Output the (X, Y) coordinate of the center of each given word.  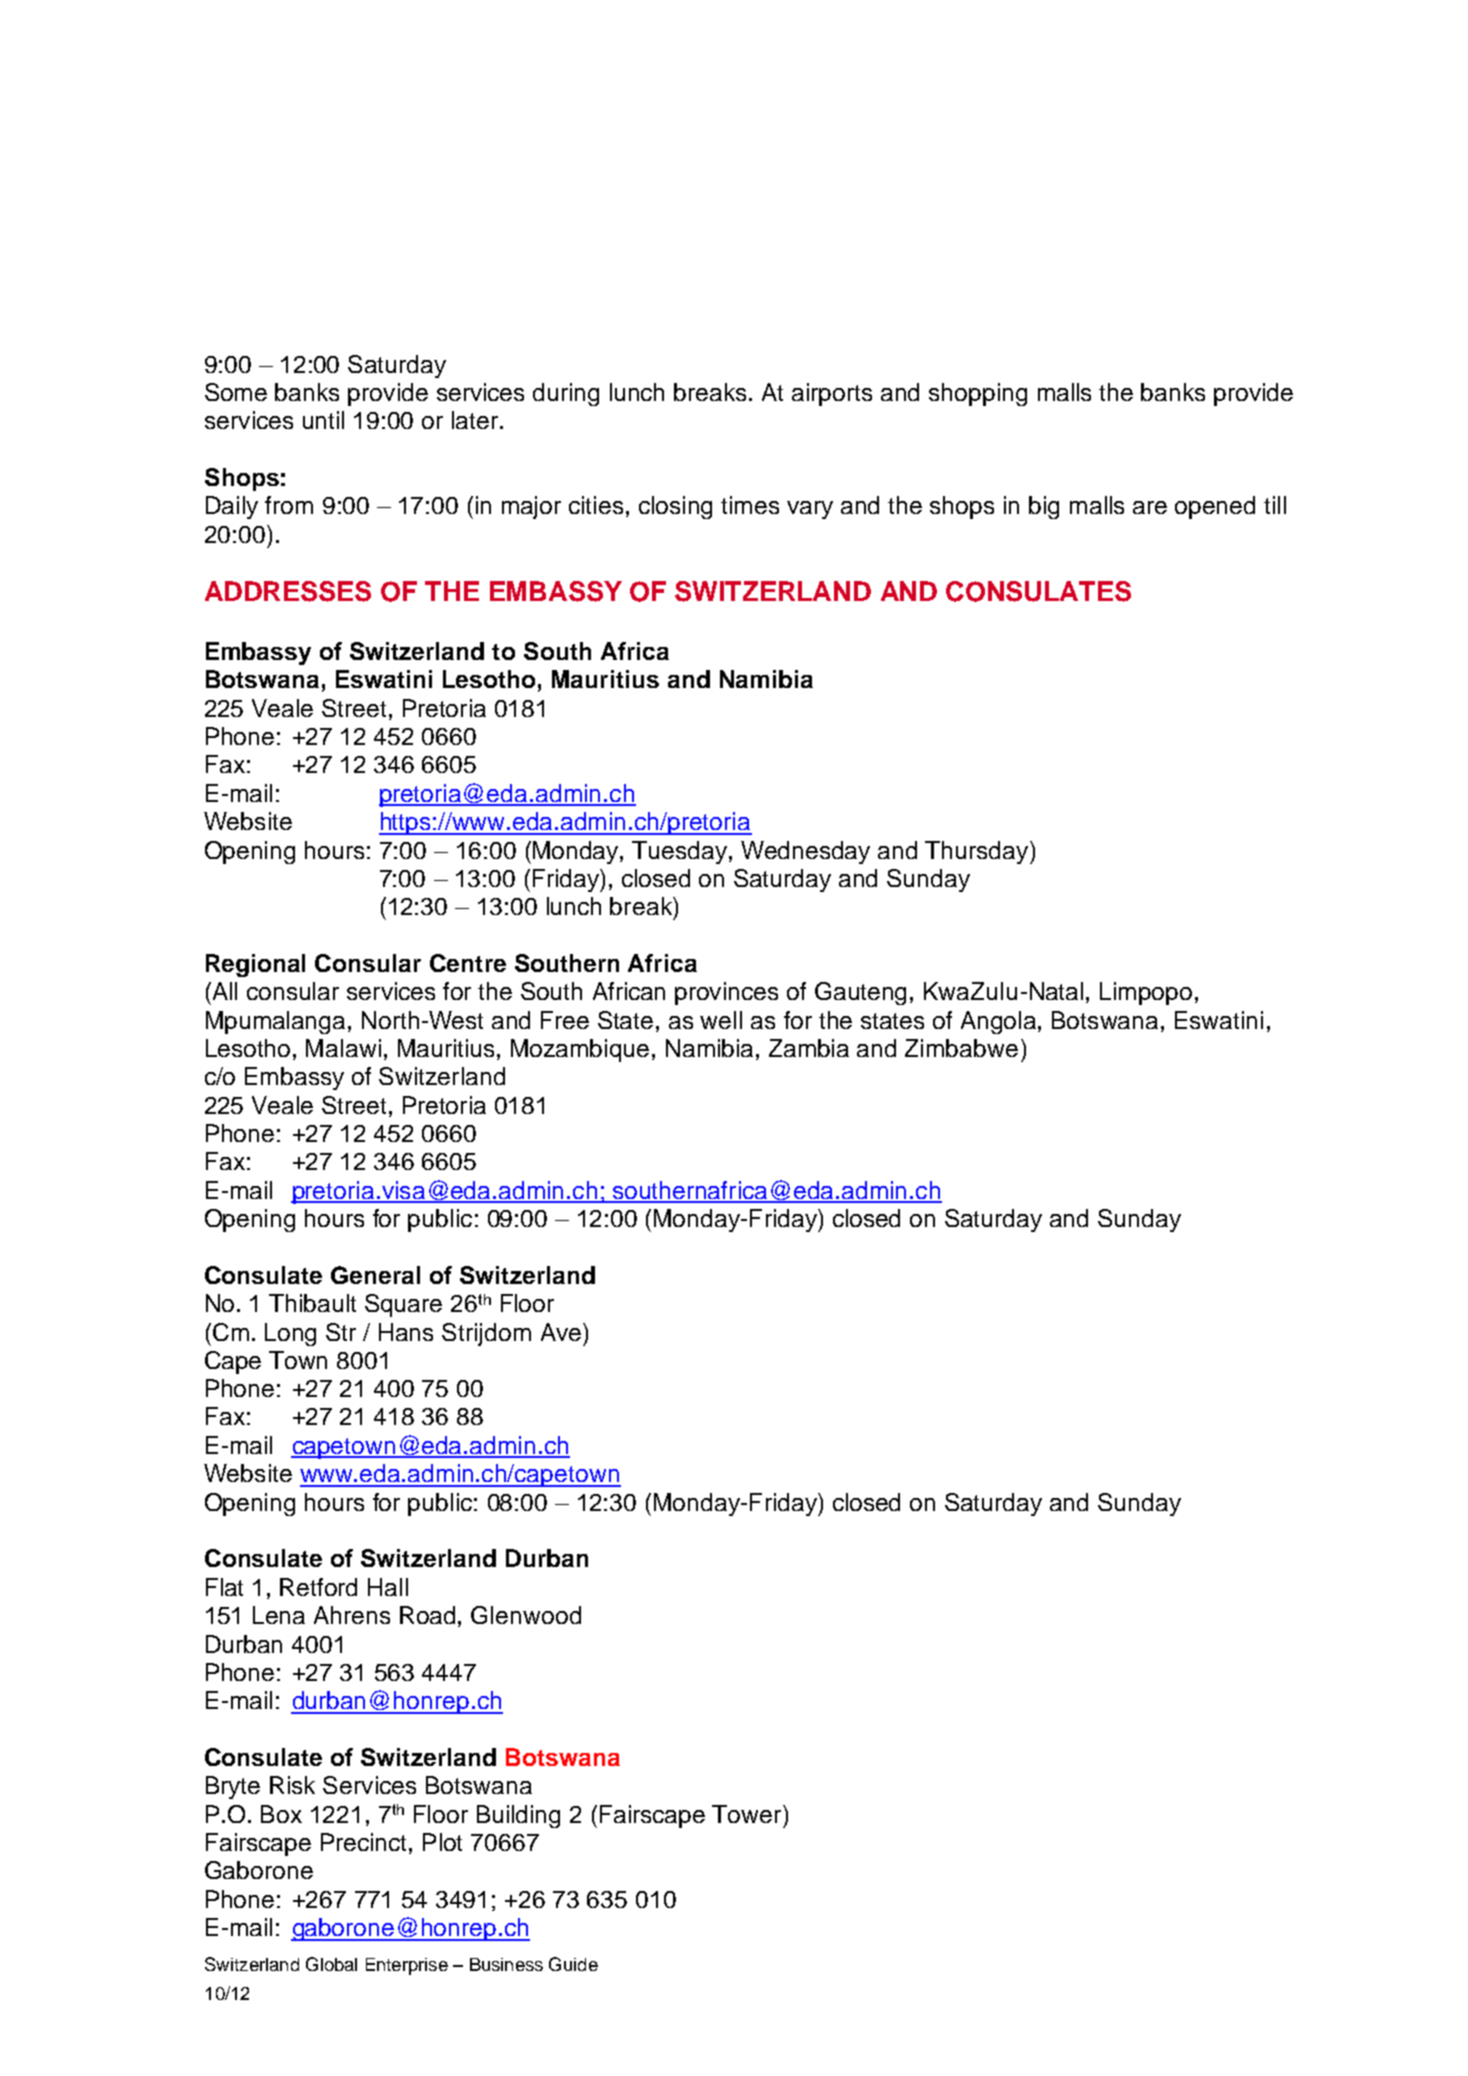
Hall (388, 1587)
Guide (573, 1964)
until (323, 420)
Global (331, 1964)
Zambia (809, 1048)
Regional (255, 965)
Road (427, 1615)
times (750, 505)
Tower (748, 1814)
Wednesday (805, 852)
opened (1215, 507)
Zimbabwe (961, 1048)
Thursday (978, 852)
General (375, 1275)
